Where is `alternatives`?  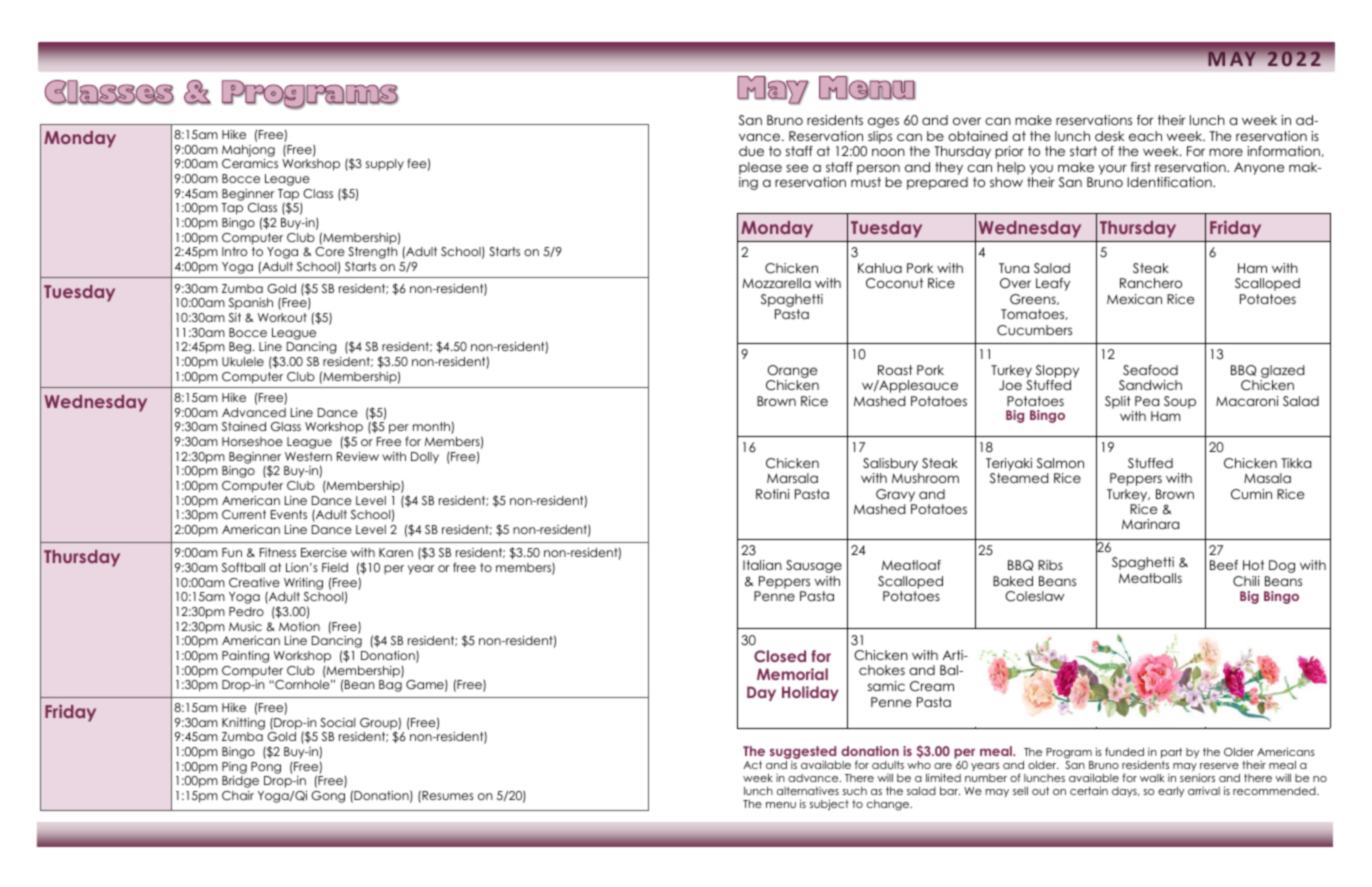 alternatives is located at coordinates (808, 791).
